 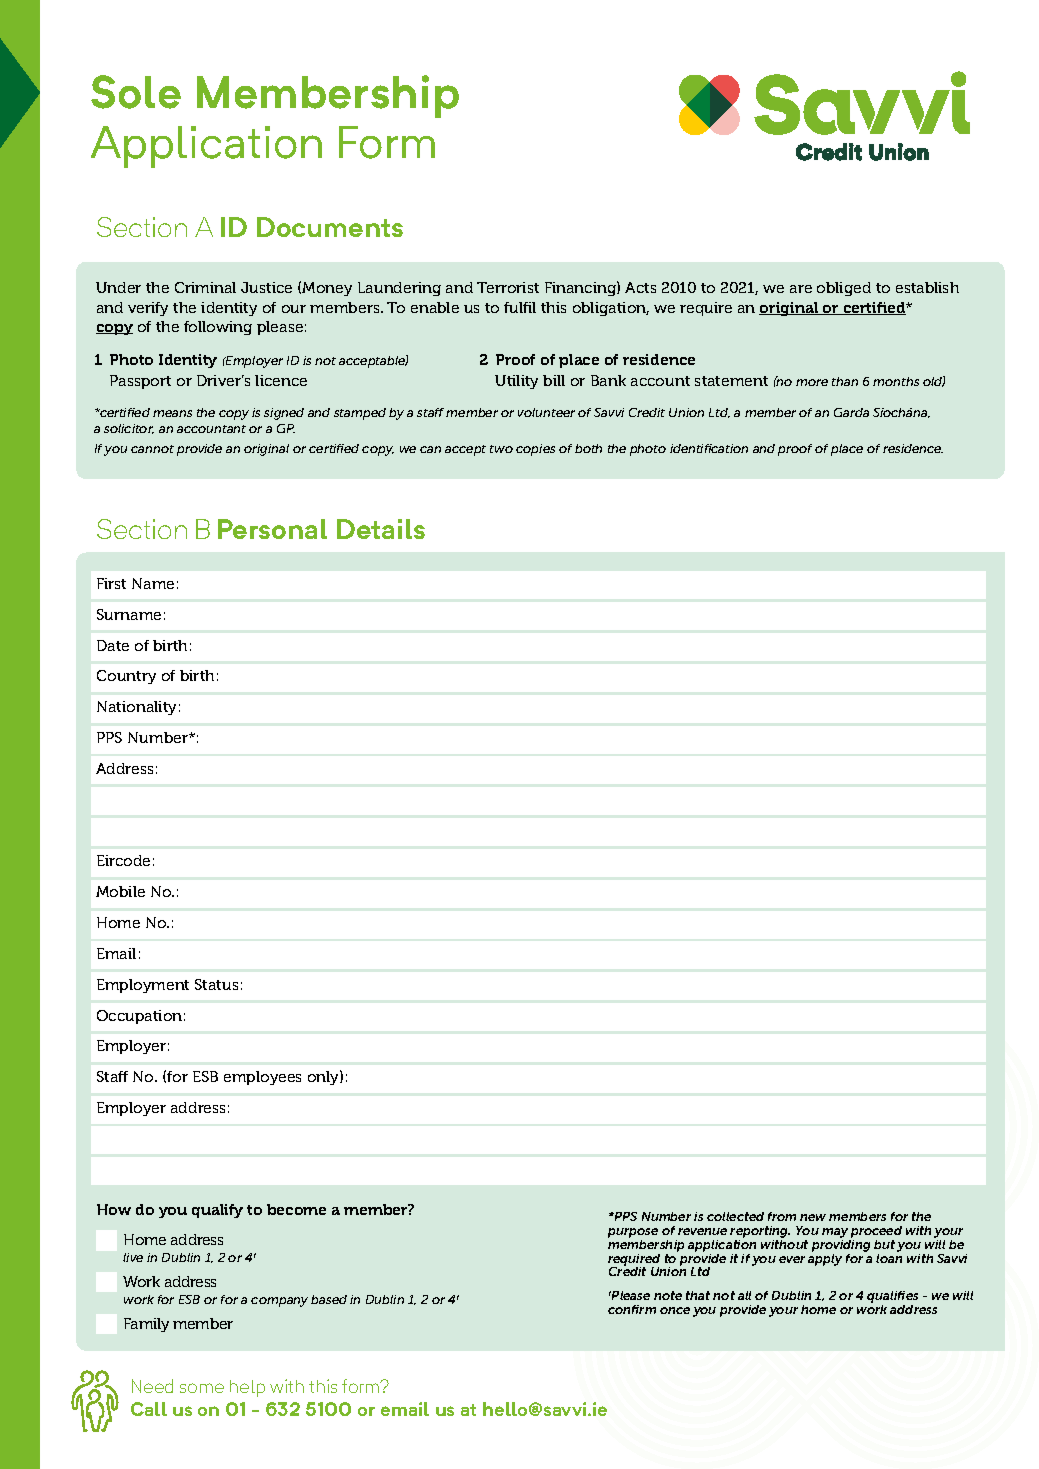 What do you see at coordinates (136, 708) in the image?
I see `Nationality` at bounding box center [136, 708].
